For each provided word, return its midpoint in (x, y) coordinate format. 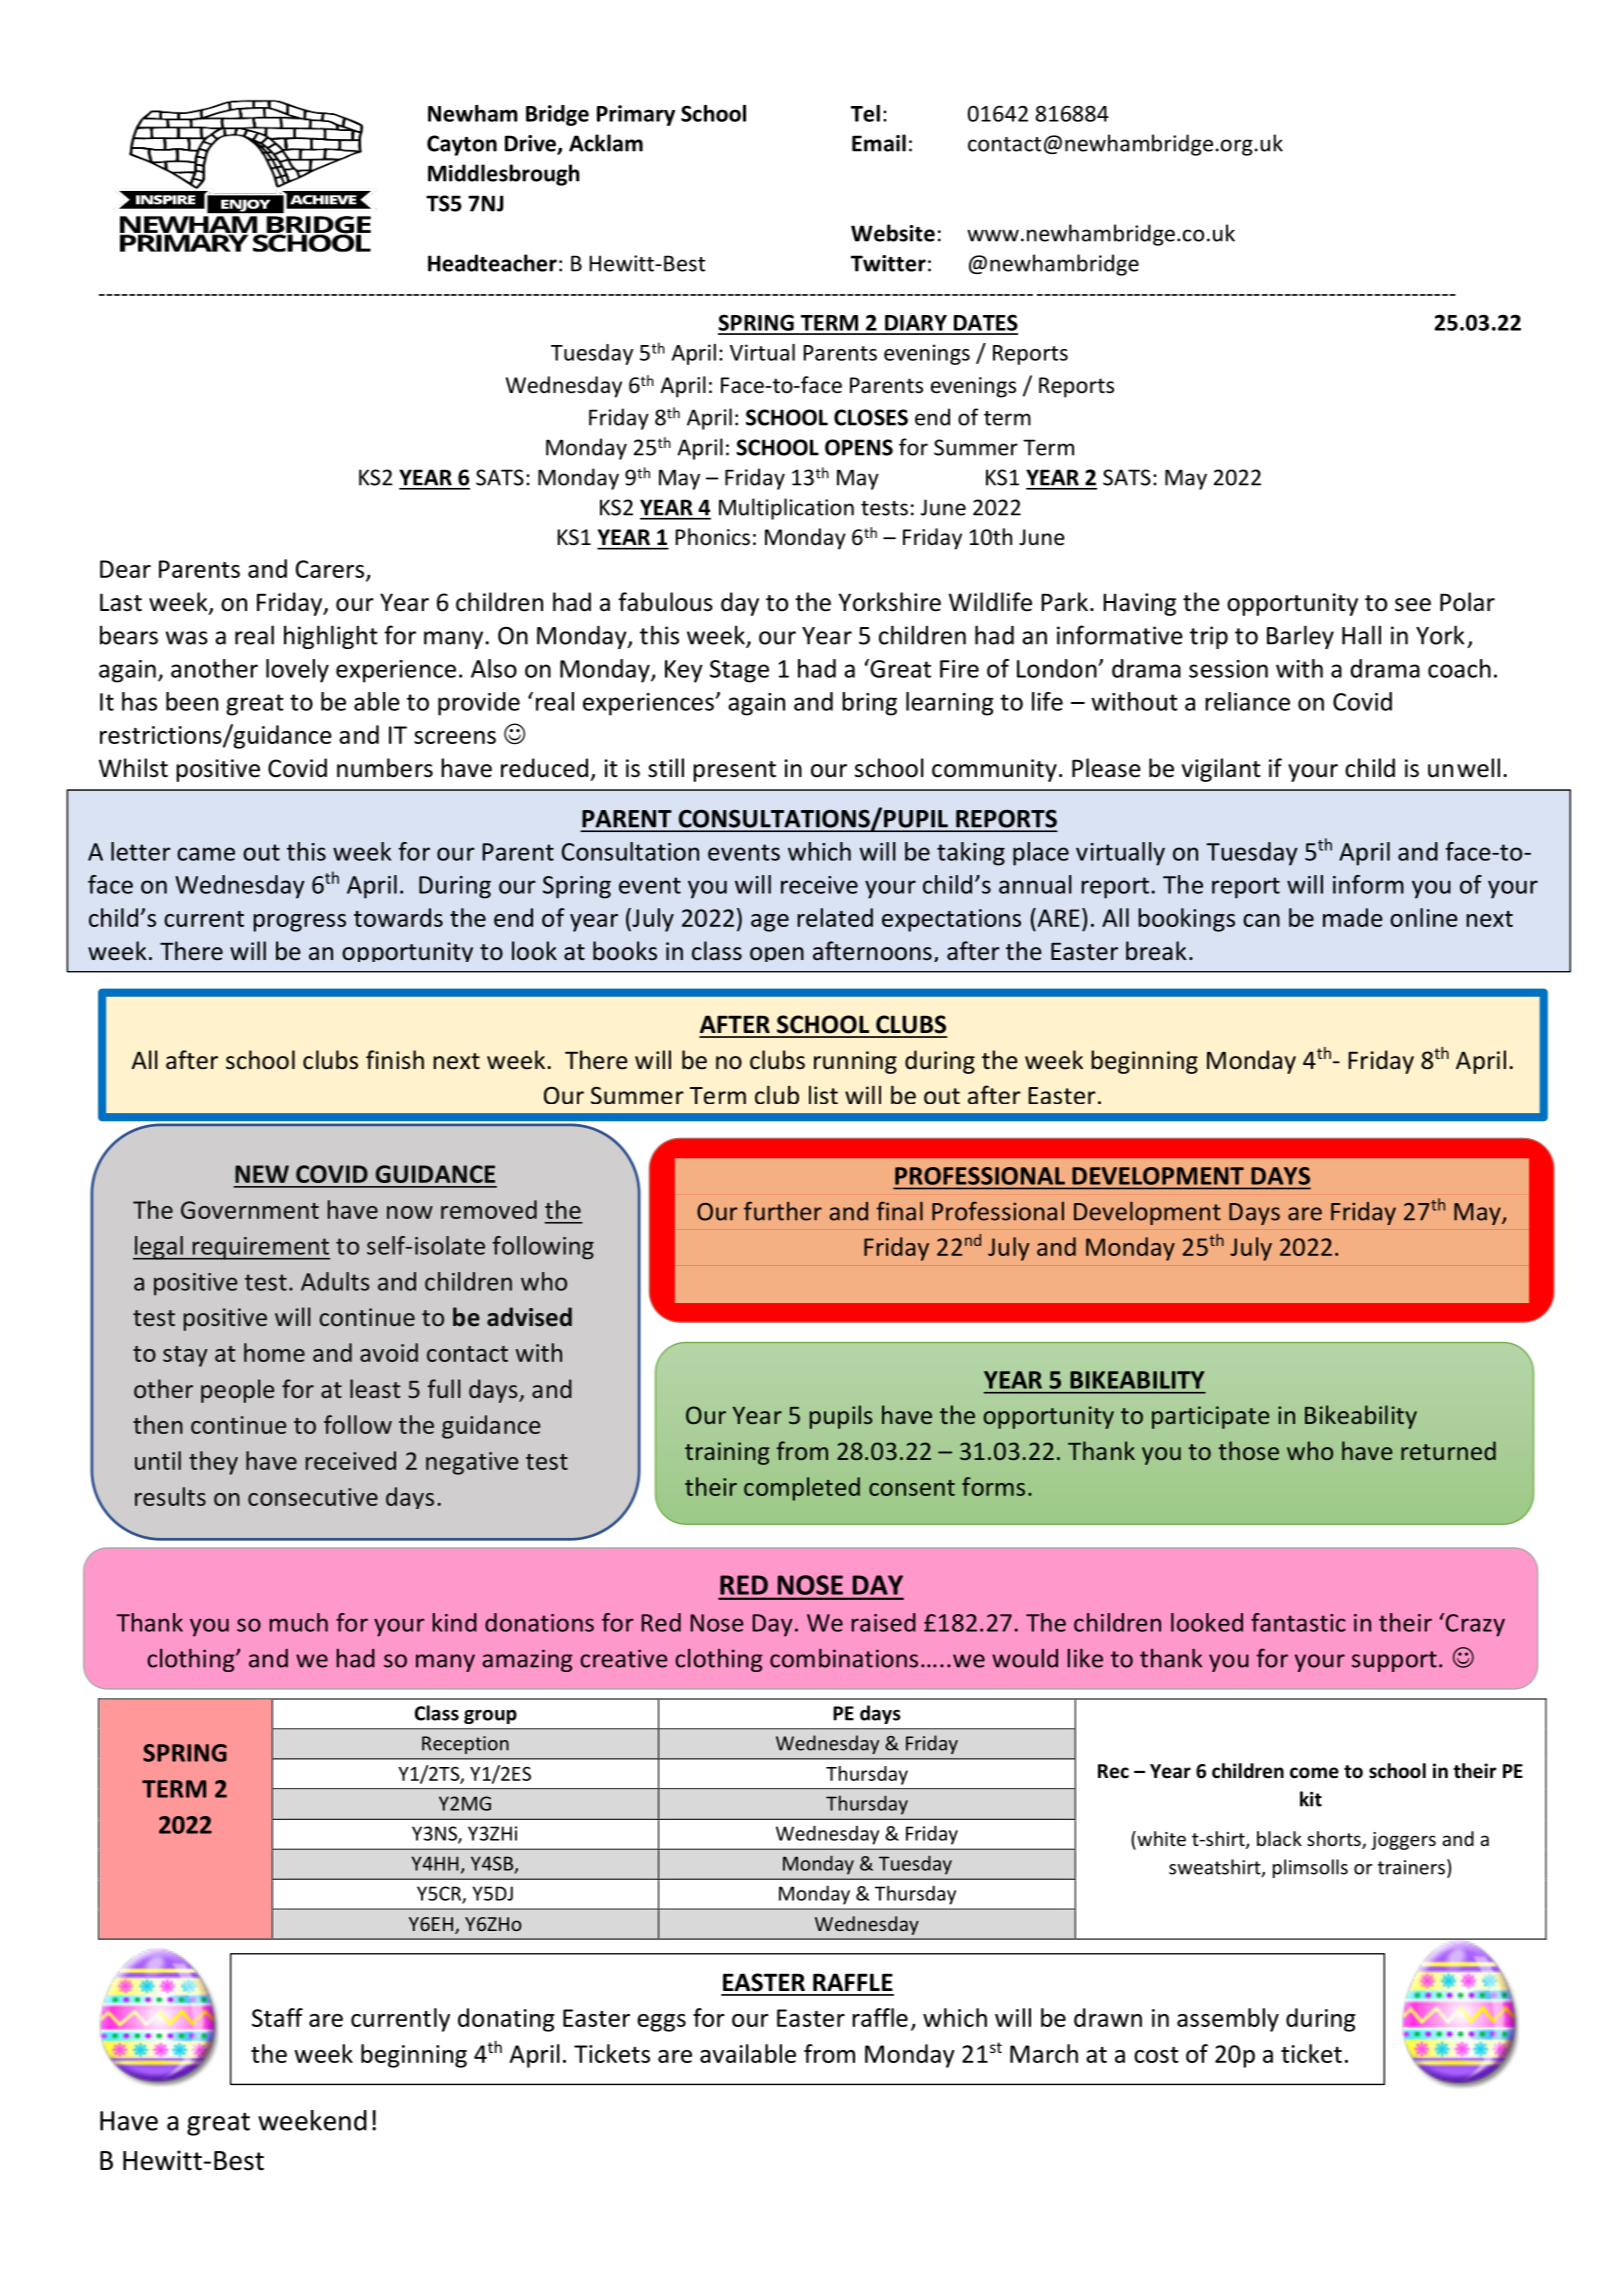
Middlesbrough (504, 175)
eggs (661, 2023)
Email (879, 143)
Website (893, 233)
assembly (1228, 2020)
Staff (277, 2017)
